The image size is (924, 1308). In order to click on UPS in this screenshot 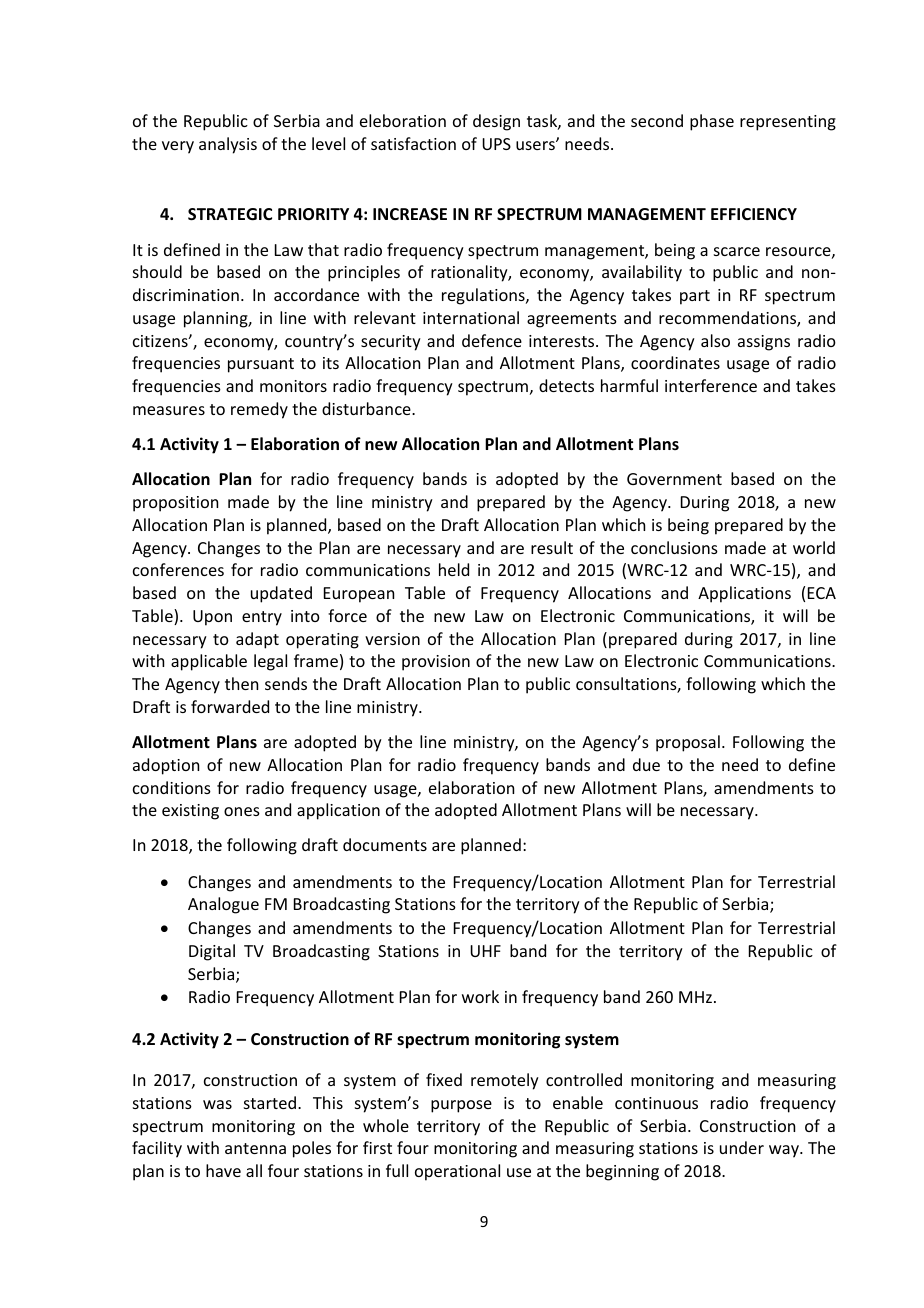, I will do `click(496, 144)`.
